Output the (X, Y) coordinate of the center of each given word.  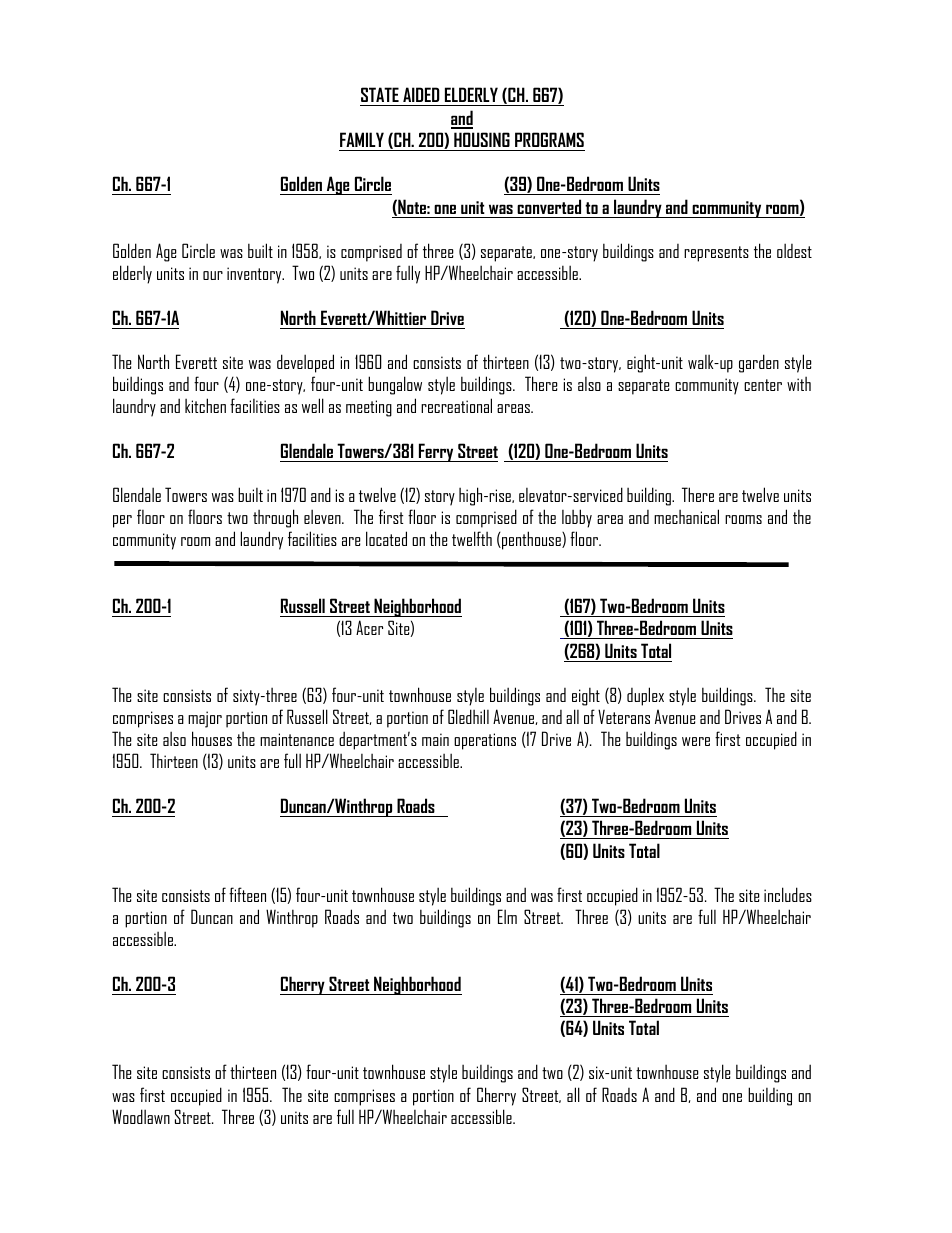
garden (759, 363)
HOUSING (482, 139)
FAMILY (362, 139)
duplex (645, 696)
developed (305, 363)
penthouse (531, 540)
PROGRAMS (549, 139)
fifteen (247, 894)
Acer (369, 627)
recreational (456, 405)
